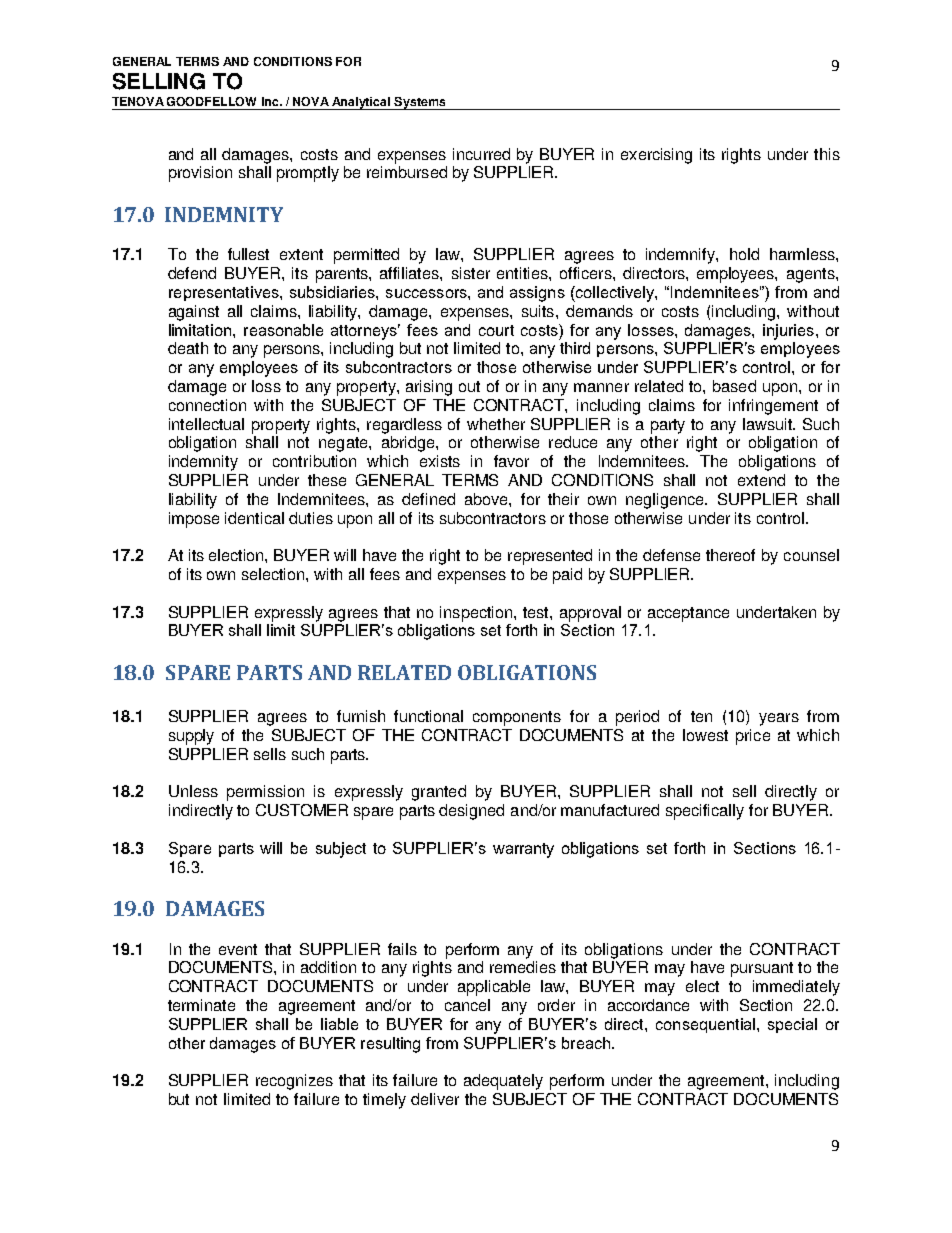 The image size is (952, 1233). What do you see at coordinates (503, 1082) in the image?
I see `adequately` at bounding box center [503, 1082].
